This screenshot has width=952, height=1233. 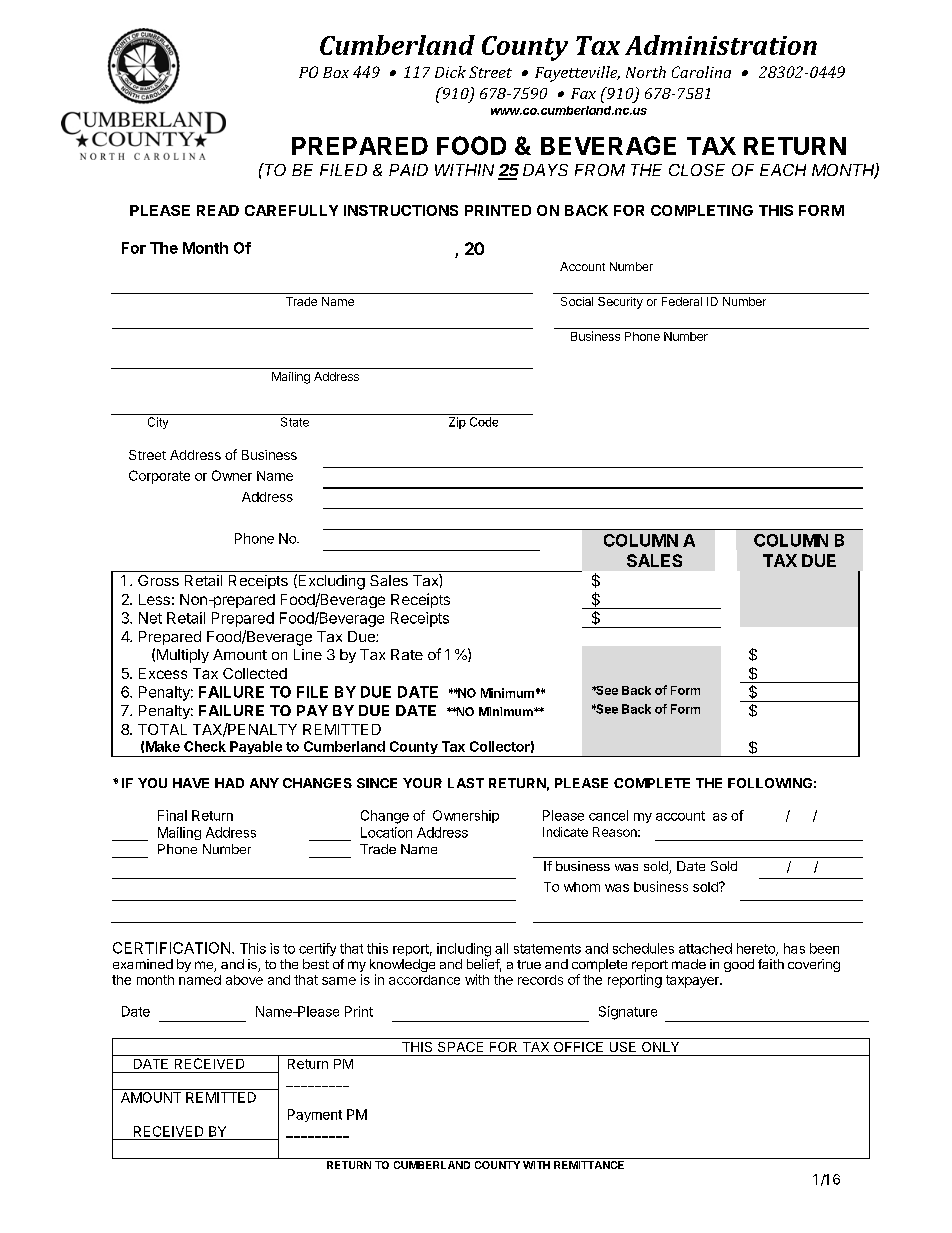 What do you see at coordinates (682, 301) in the screenshot?
I see `Federal` at bounding box center [682, 301].
